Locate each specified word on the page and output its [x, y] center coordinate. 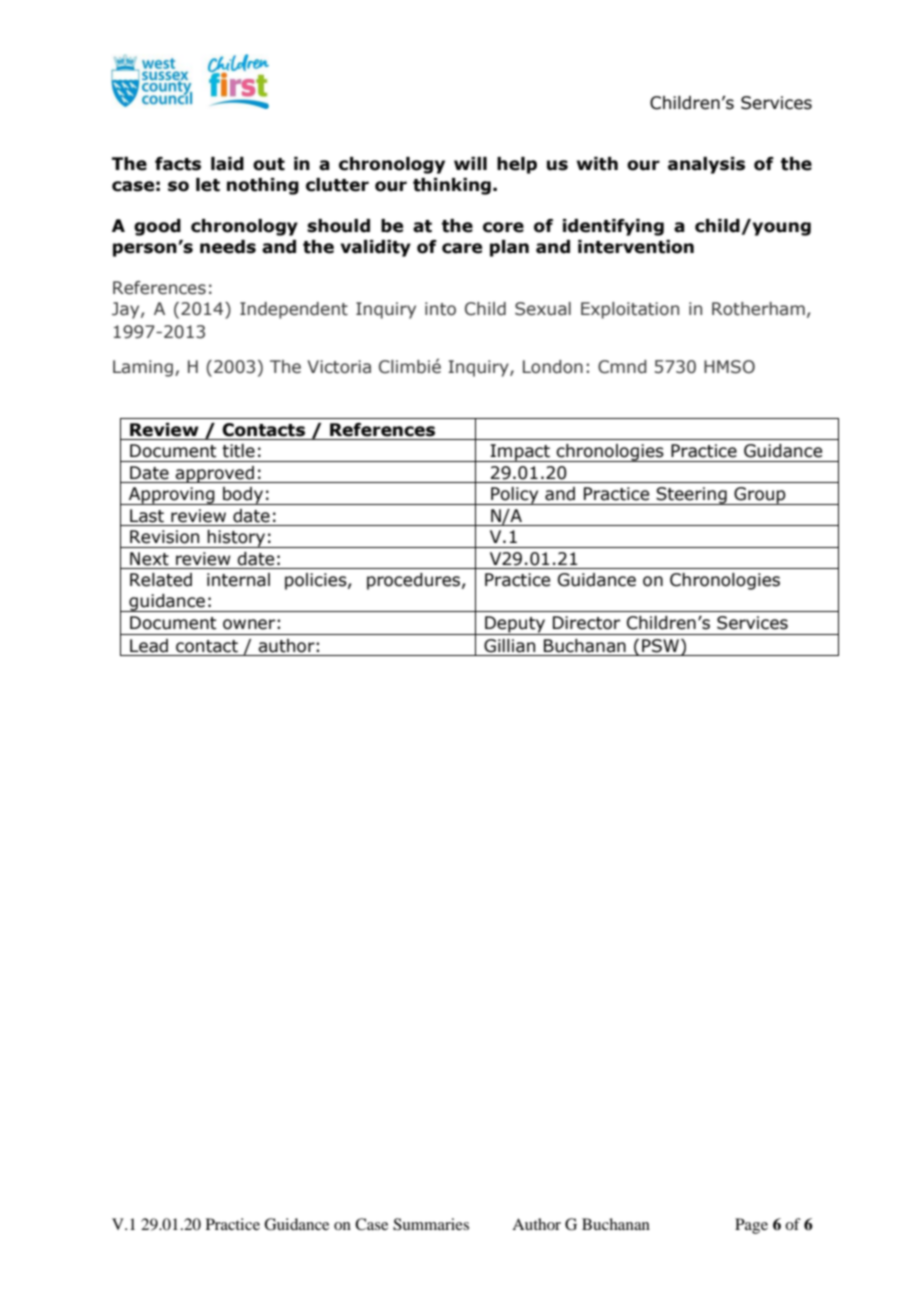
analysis [706, 165]
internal [238, 580]
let [208, 185]
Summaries [431, 1224]
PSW [662, 647]
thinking [452, 186]
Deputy [515, 625]
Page [751, 1226]
